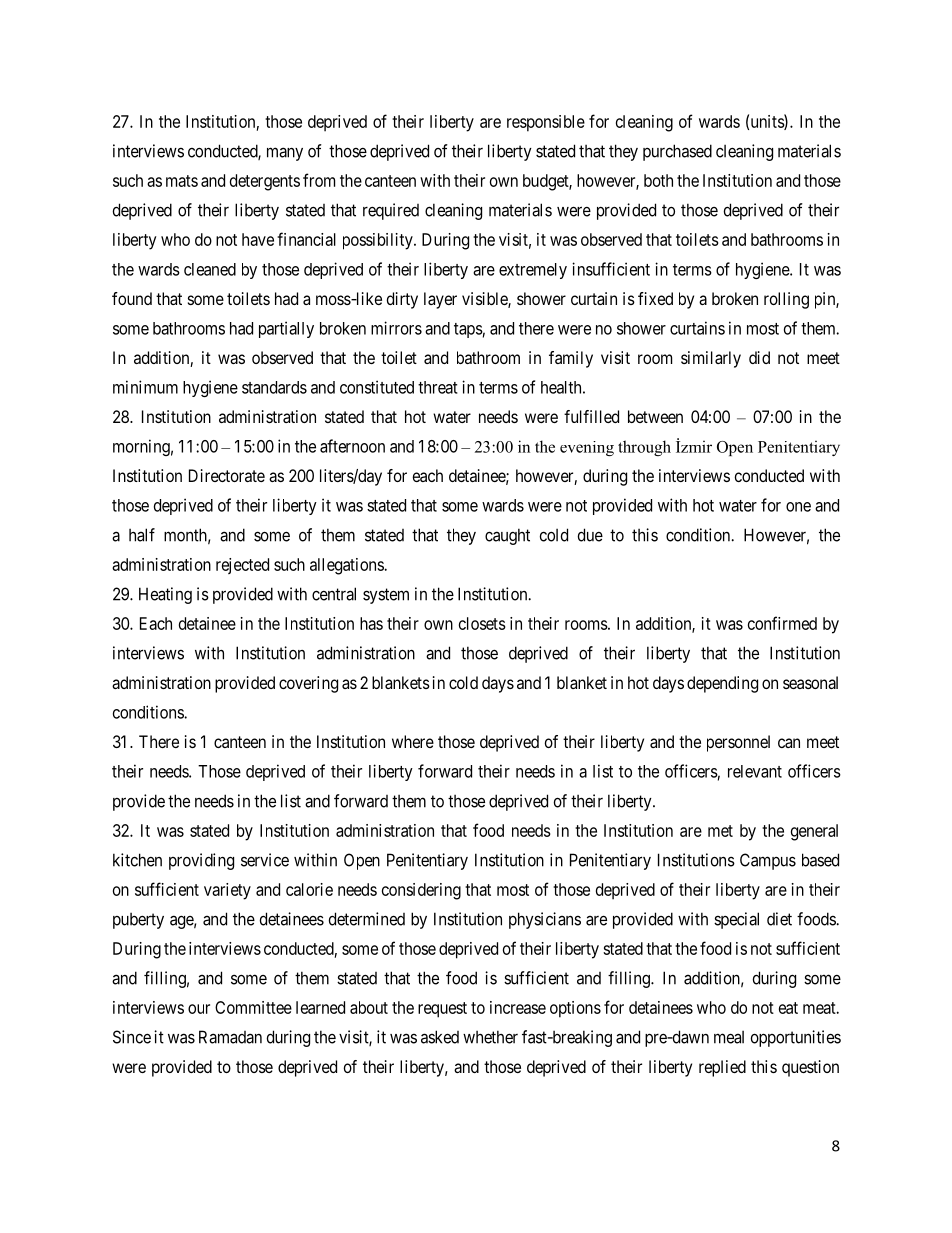  What do you see at coordinates (165, 595) in the page?
I see `Heating` at bounding box center [165, 595].
